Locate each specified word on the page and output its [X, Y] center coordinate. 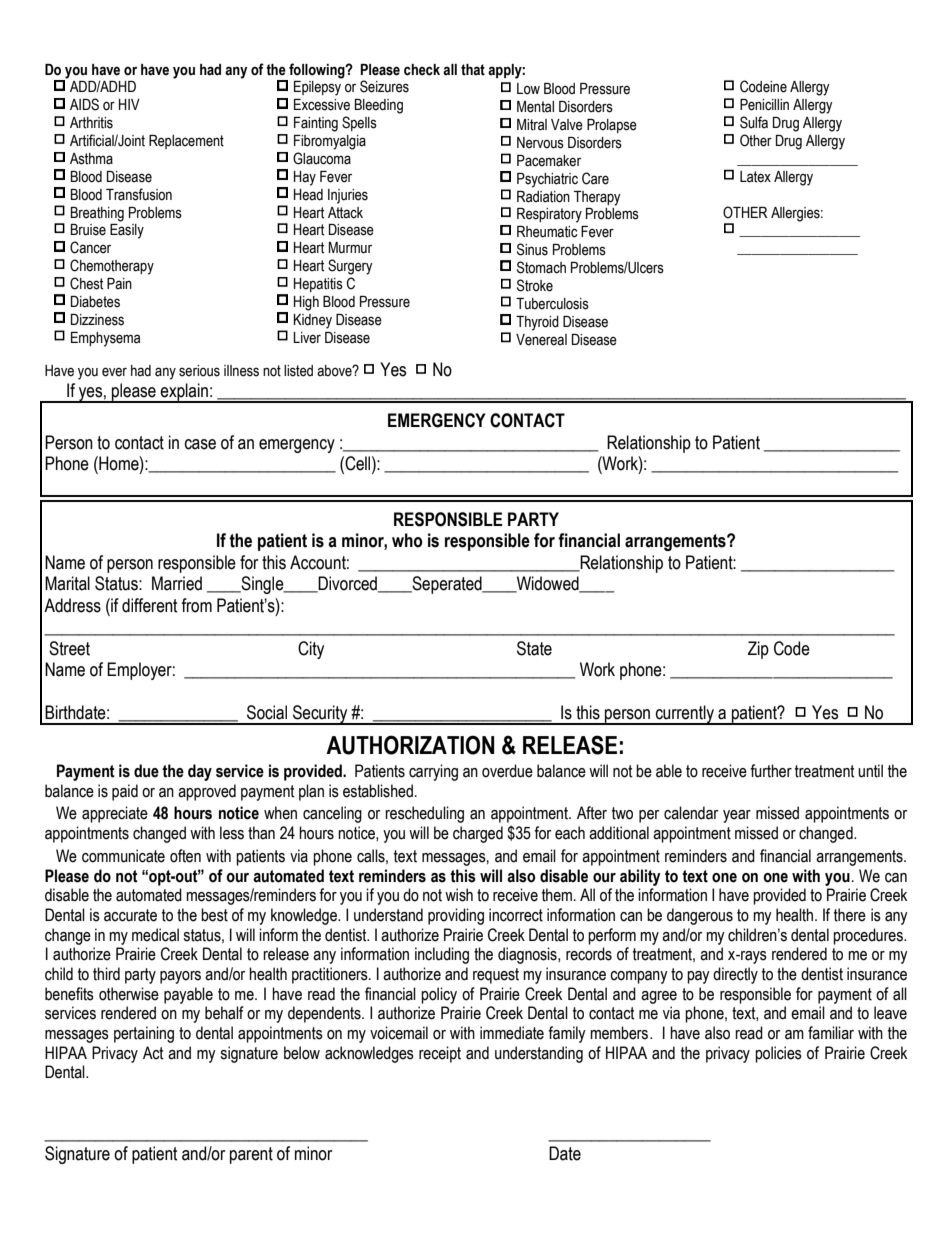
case [200, 444]
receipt [440, 1054]
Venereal [541, 340]
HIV [129, 104]
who [407, 540]
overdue [507, 771]
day [200, 772]
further [771, 771]
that [473, 70]
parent [251, 1155]
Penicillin [764, 105]
